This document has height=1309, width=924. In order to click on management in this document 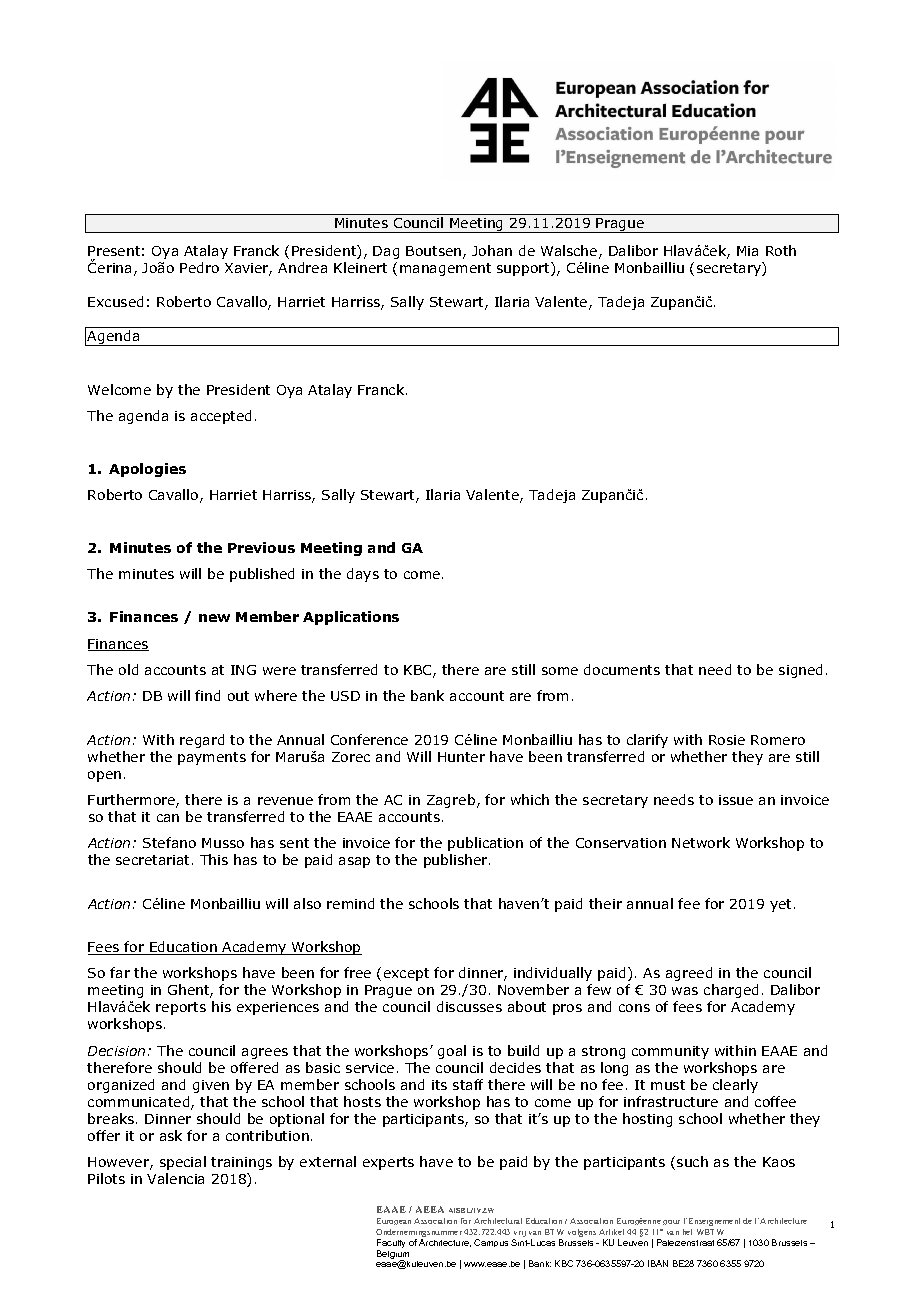, I will do `click(445, 269)`.
